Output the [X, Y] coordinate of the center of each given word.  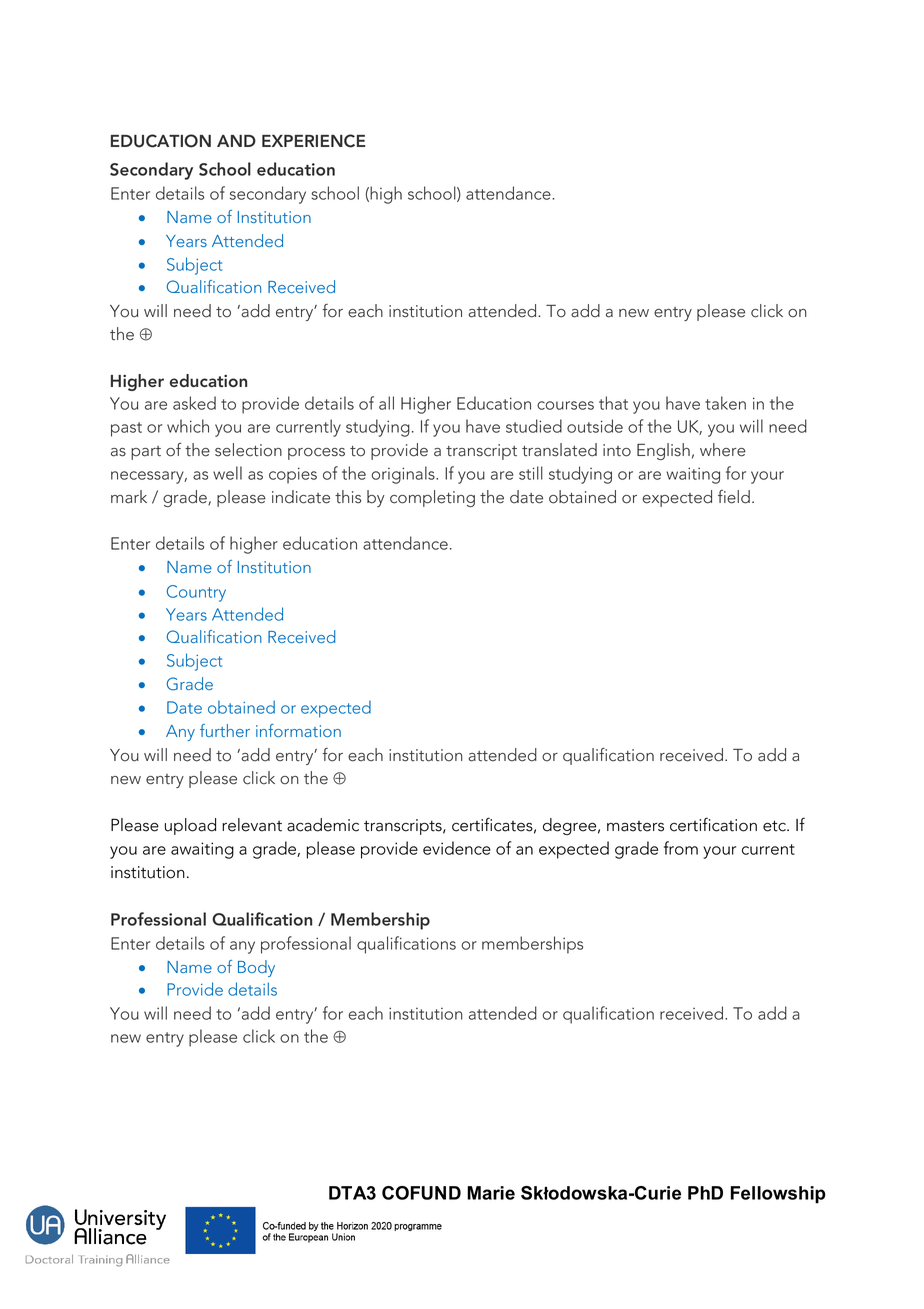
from [681, 848]
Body [256, 968]
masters [635, 826]
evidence [457, 848]
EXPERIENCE [313, 141]
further [225, 730]
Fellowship [778, 1195]
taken [725, 403]
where [723, 450]
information [298, 730]
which [188, 426]
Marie [491, 1193]
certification [713, 824]
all [386, 403]
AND [236, 141]
